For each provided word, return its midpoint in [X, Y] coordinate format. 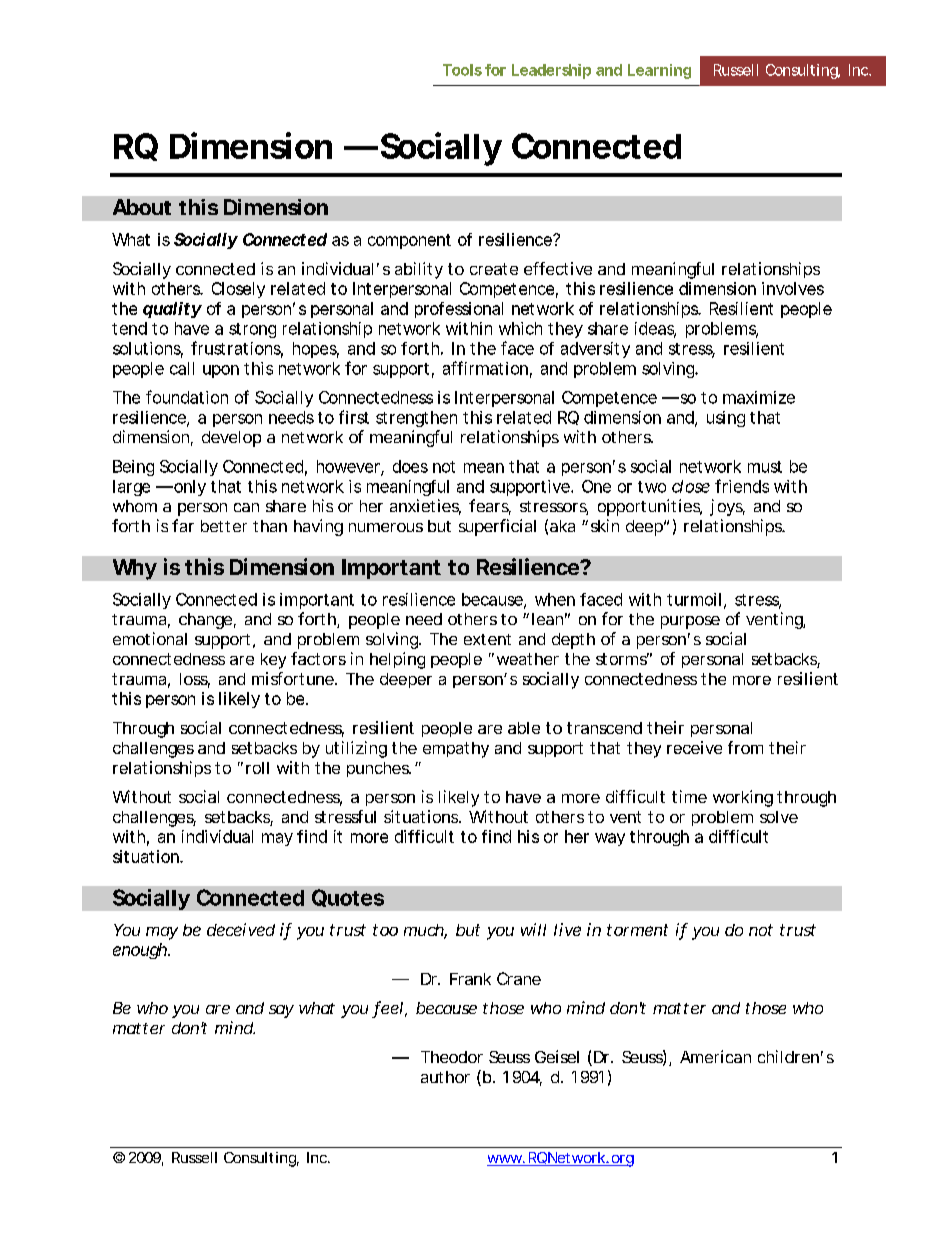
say [281, 1011]
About [142, 207]
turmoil [694, 599]
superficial [497, 527]
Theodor [452, 1057]
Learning [659, 71]
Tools [462, 70]
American [715, 1056]
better [224, 526]
